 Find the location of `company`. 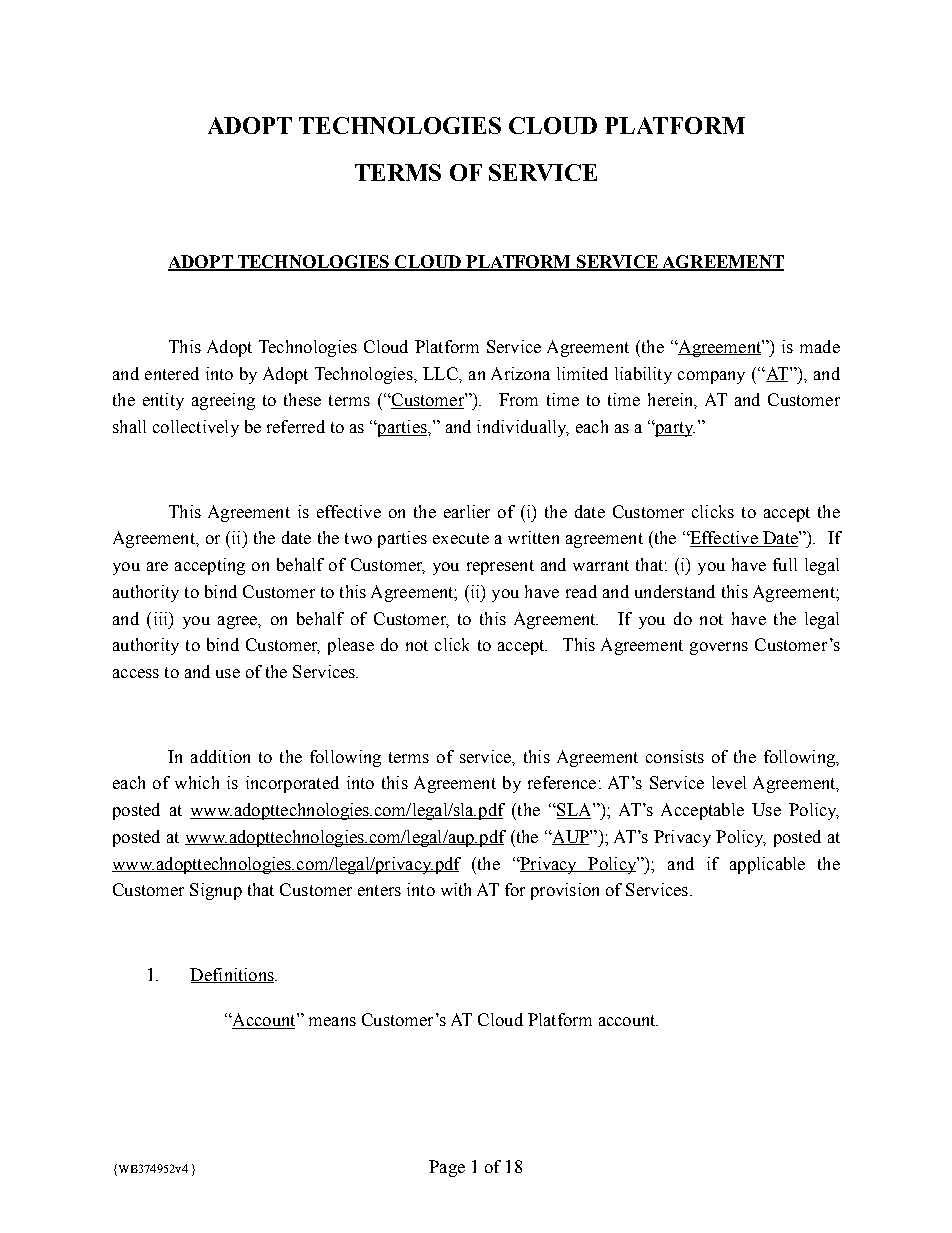

company is located at coordinates (711, 377).
